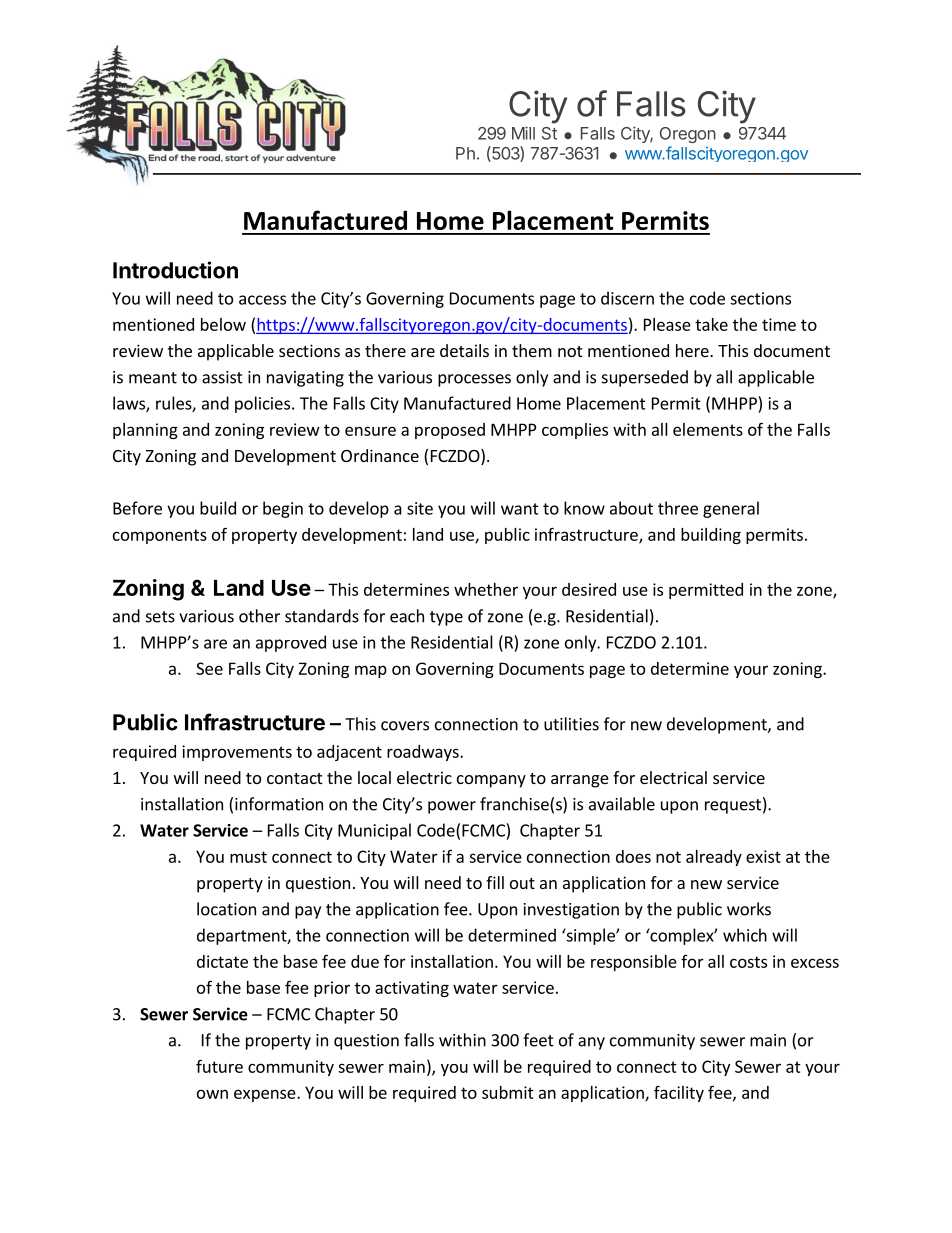 The width and height of the screenshot is (952, 1233). What do you see at coordinates (508, 1092) in the screenshot?
I see `submit` at bounding box center [508, 1092].
